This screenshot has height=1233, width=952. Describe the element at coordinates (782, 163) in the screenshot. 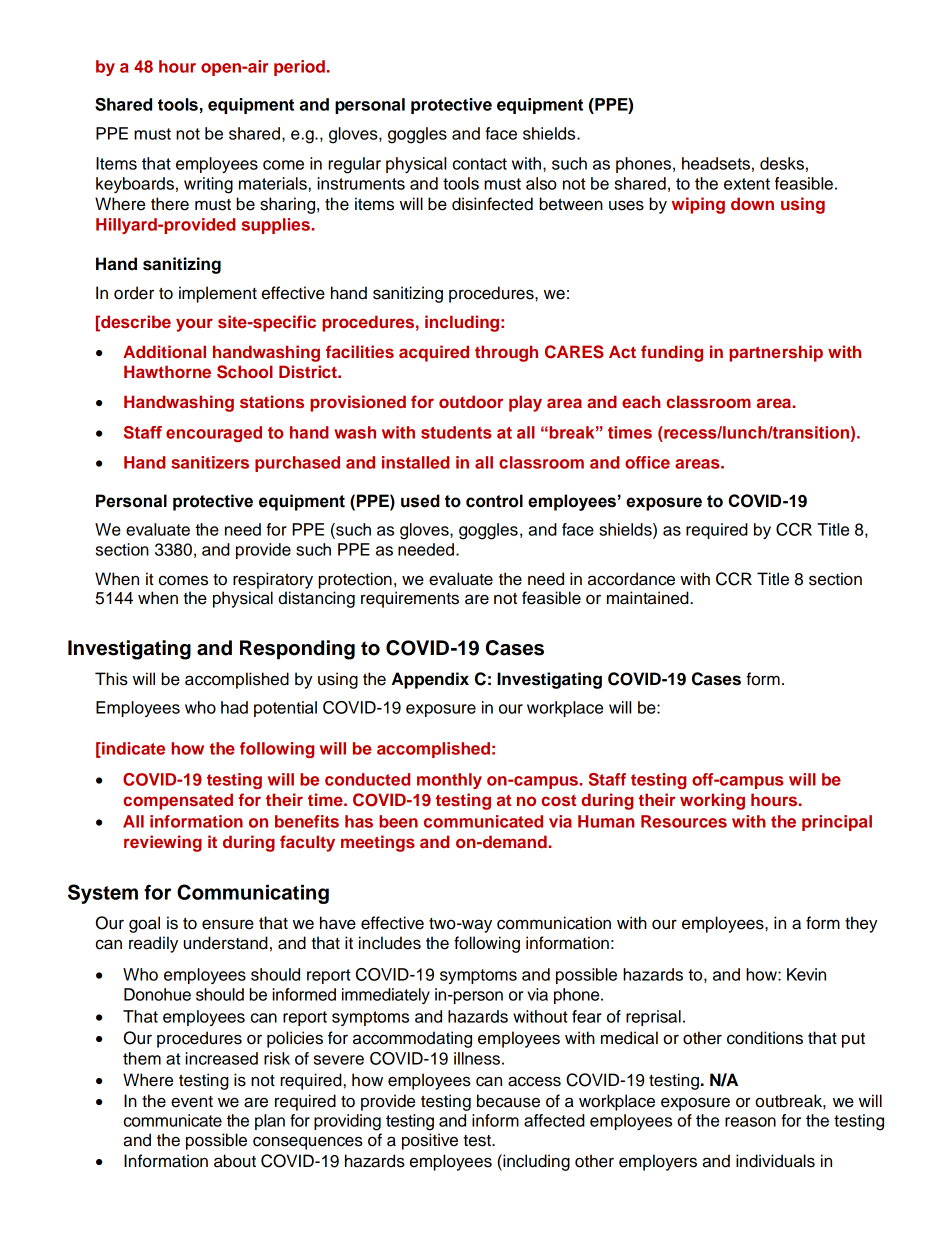

I see `desks` at that location.
